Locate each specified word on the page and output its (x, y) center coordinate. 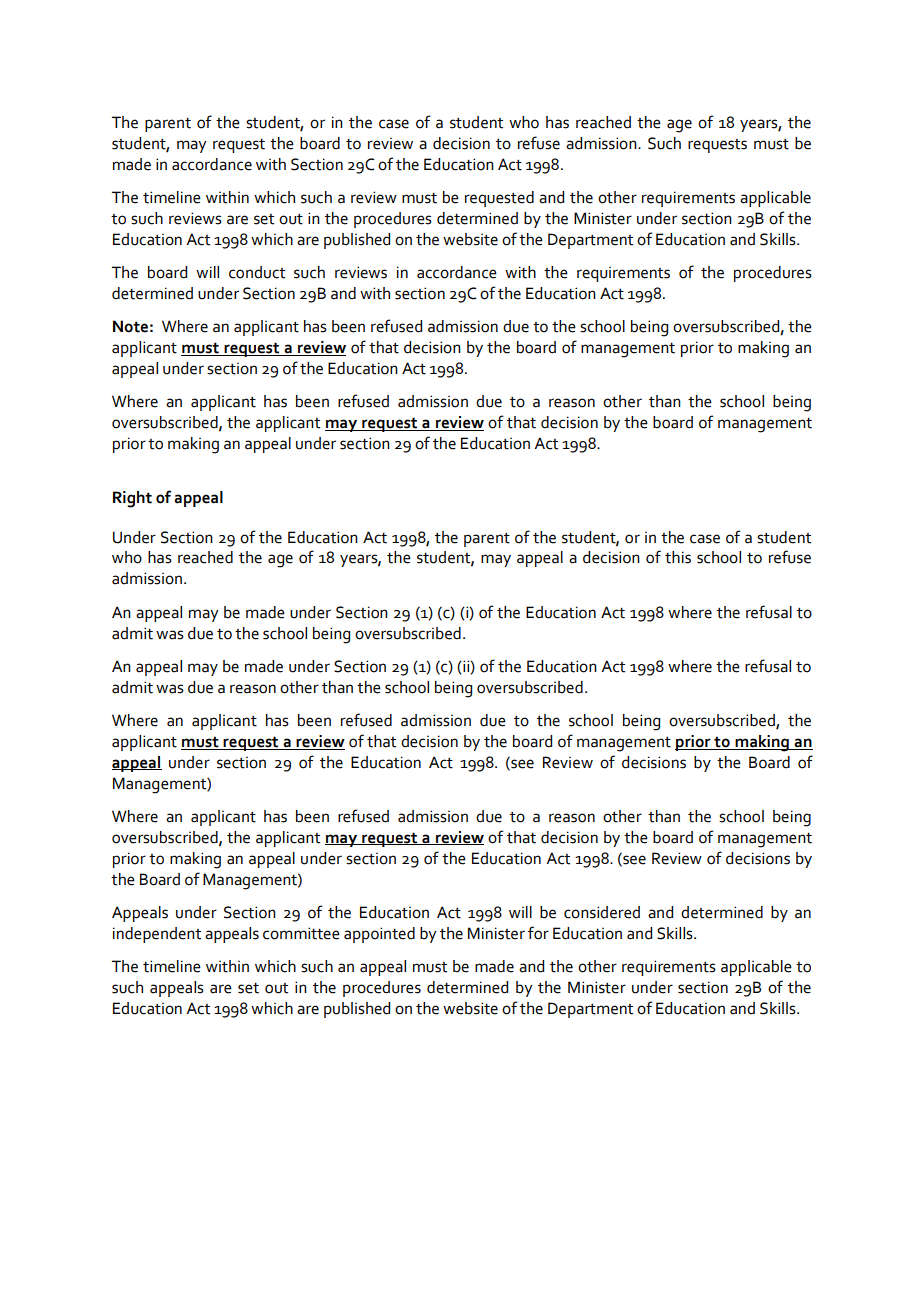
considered (602, 912)
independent (157, 935)
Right (132, 499)
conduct (257, 272)
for (538, 933)
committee (301, 933)
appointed (379, 935)
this (678, 557)
